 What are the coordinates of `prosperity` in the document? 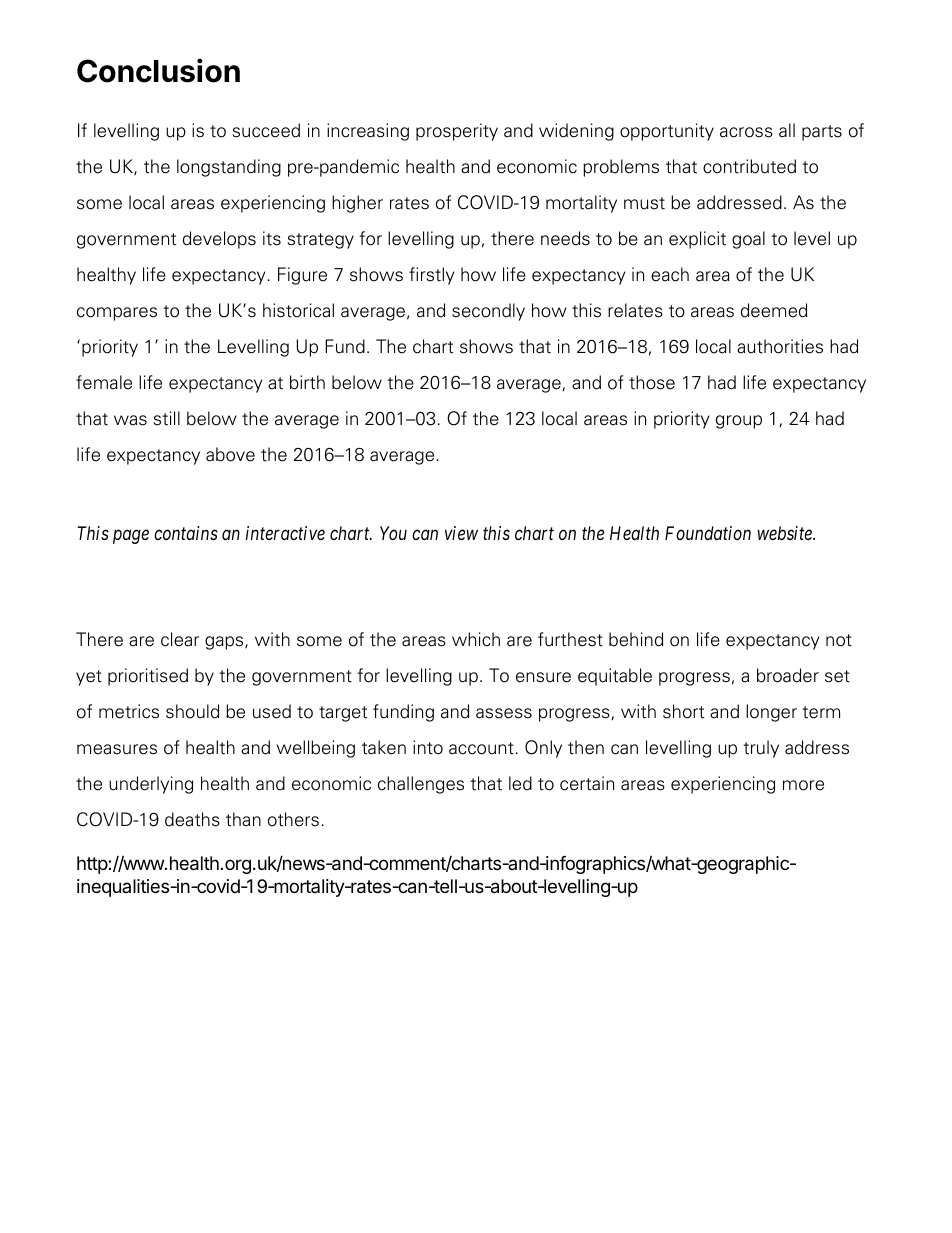 It's located at (457, 132).
